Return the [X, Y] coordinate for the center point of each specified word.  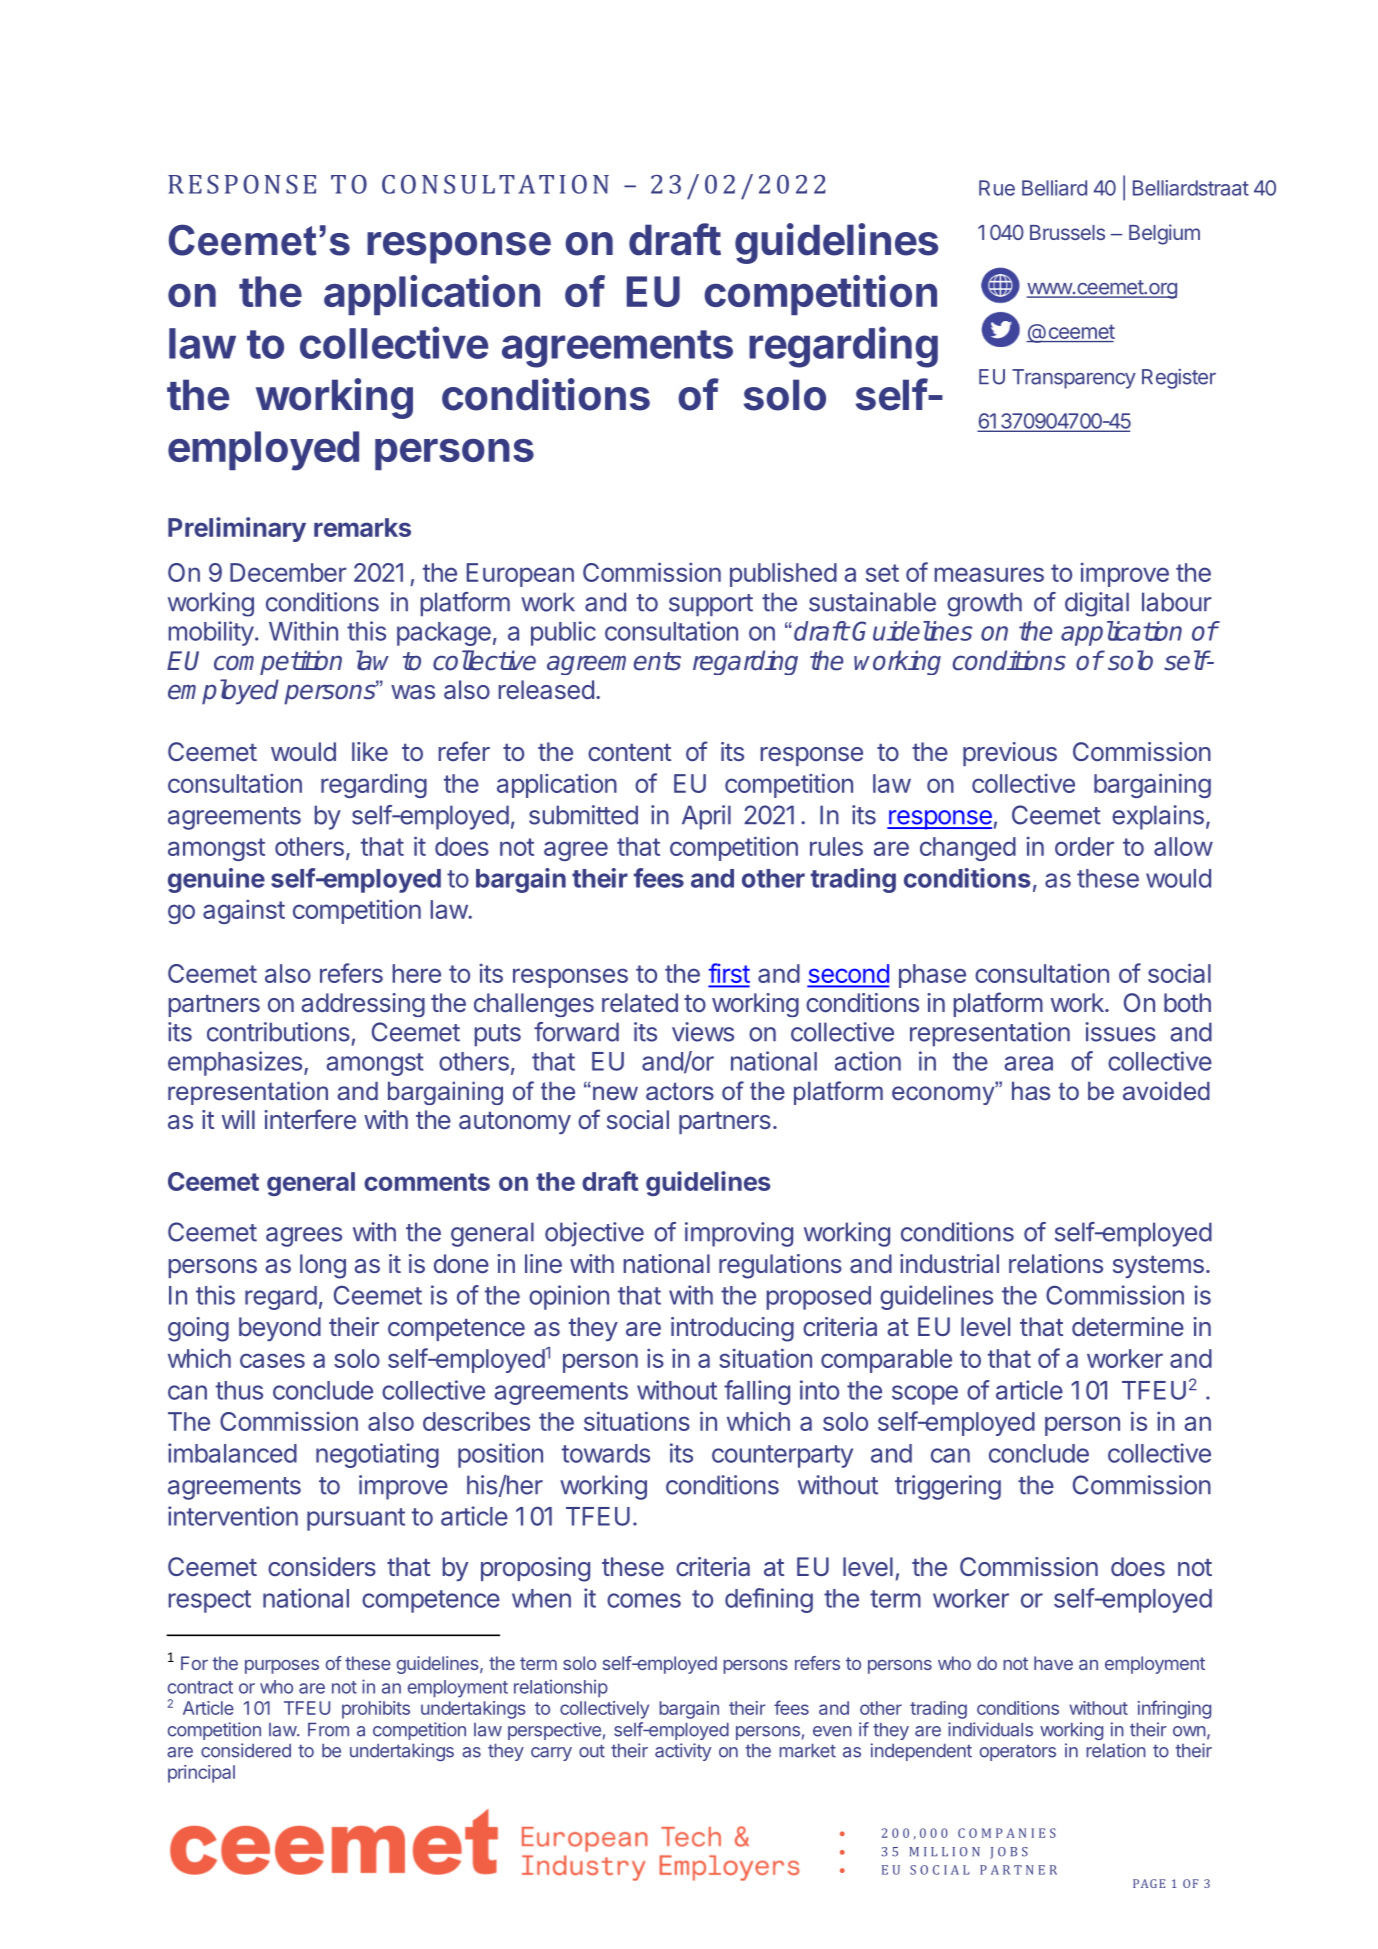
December [288, 572]
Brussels [1067, 232]
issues [1120, 1032]
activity [683, 1752]
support [711, 605]
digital [1097, 604]
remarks [362, 527]
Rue [997, 188]
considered [246, 1750]
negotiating [377, 1455]
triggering [948, 1487]
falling [757, 1392]
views [703, 1032]
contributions [278, 1032]
